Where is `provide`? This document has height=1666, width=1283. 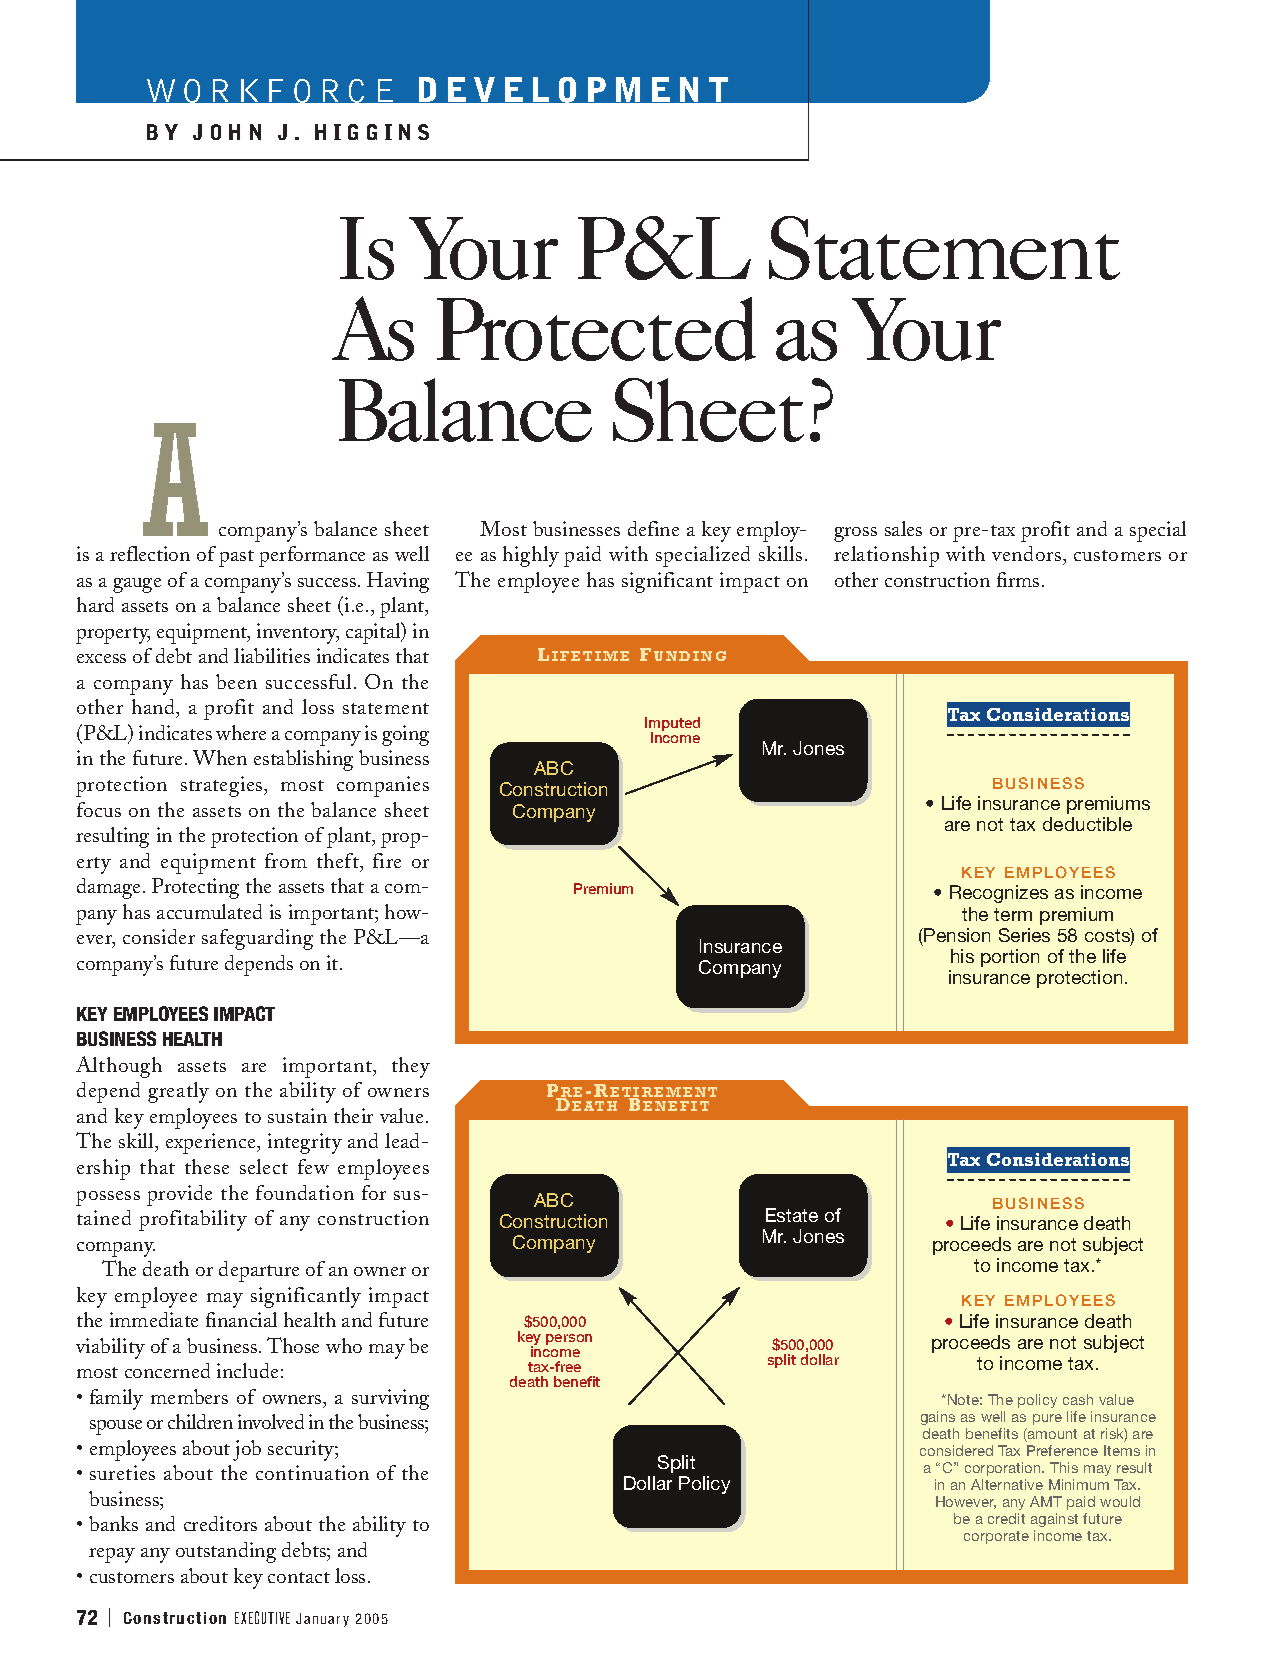 provide is located at coordinates (179, 1195).
